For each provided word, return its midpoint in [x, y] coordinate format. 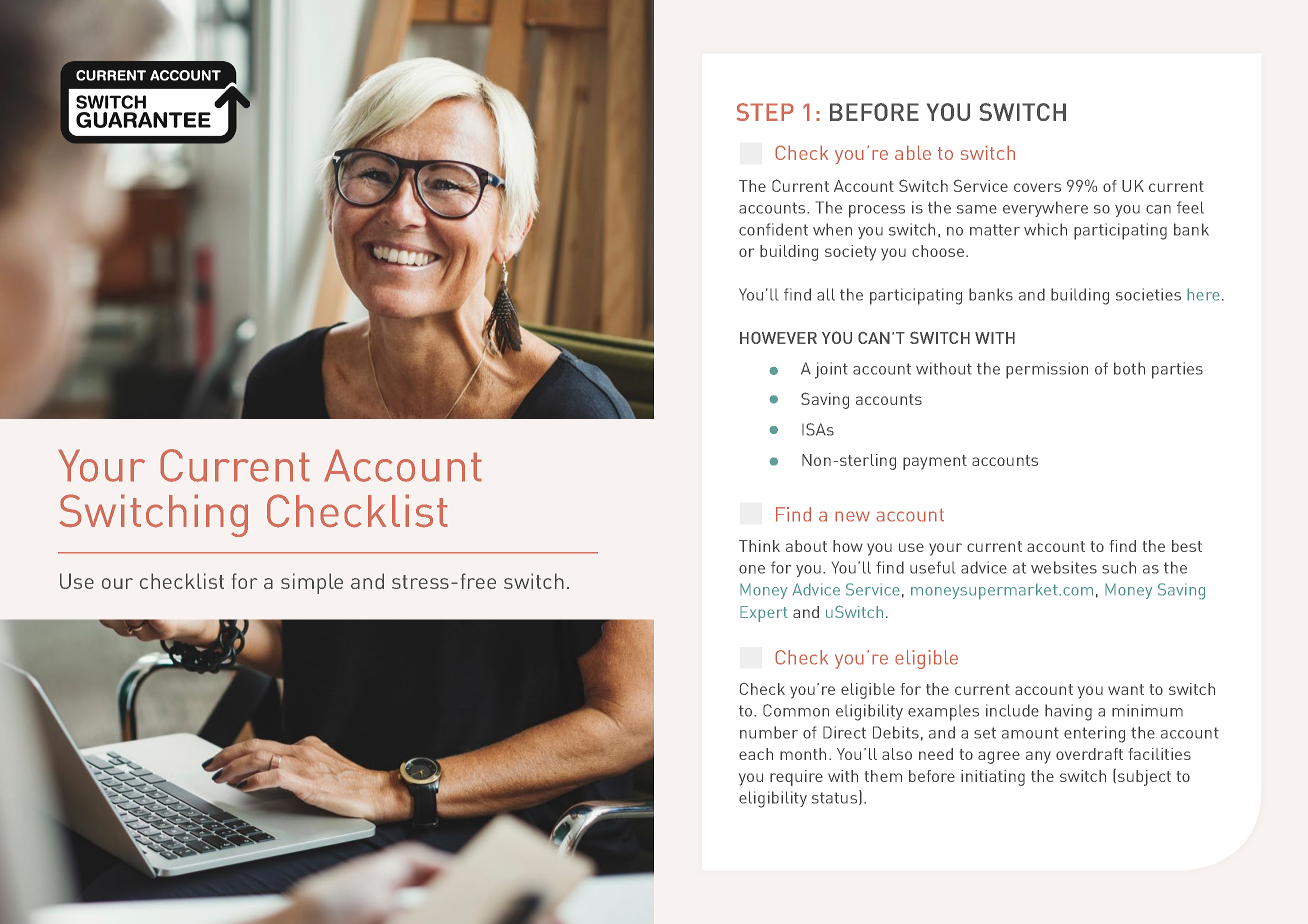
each [756, 754]
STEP [765, 112]
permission [1047, 370]
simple [312, 583]
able [913, 152]
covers [1037, 187]
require [796, 778]
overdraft [1089, 754]
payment [935, 462]
